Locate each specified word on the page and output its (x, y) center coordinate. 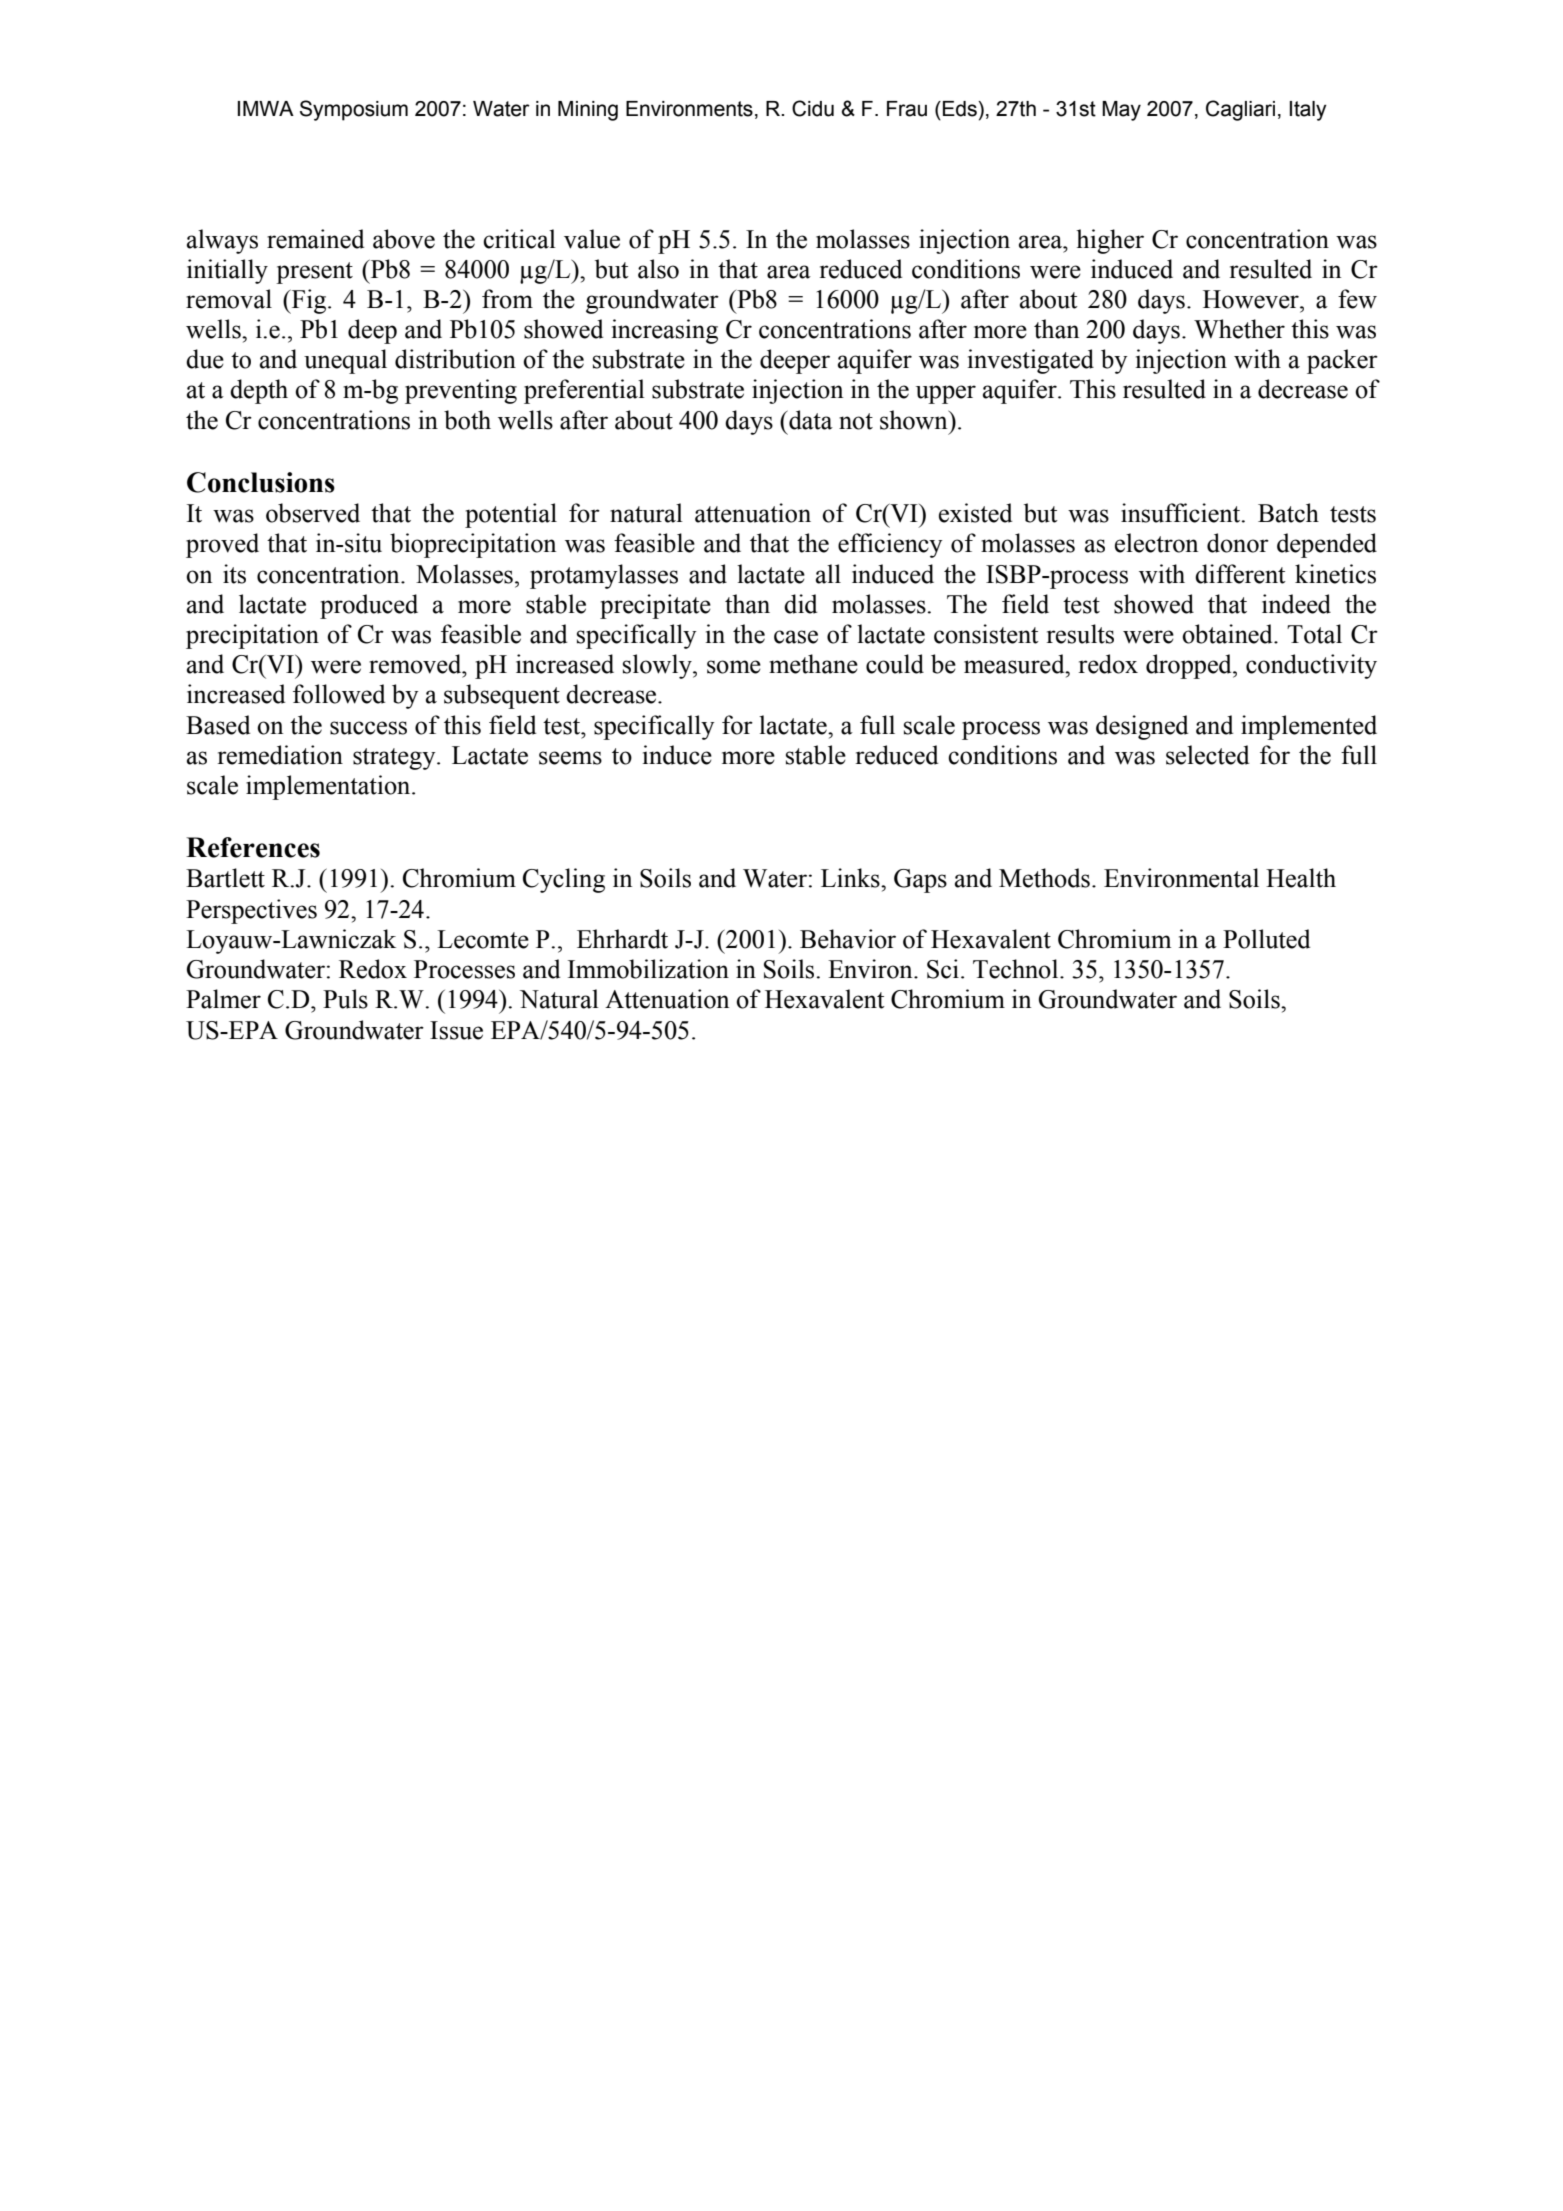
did (800, 604)
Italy (1308, 111)
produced (369, 606)
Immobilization (648, 969)
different (1240, 574)
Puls (345, 999)
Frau (907, 109)
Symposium (354, 110)
